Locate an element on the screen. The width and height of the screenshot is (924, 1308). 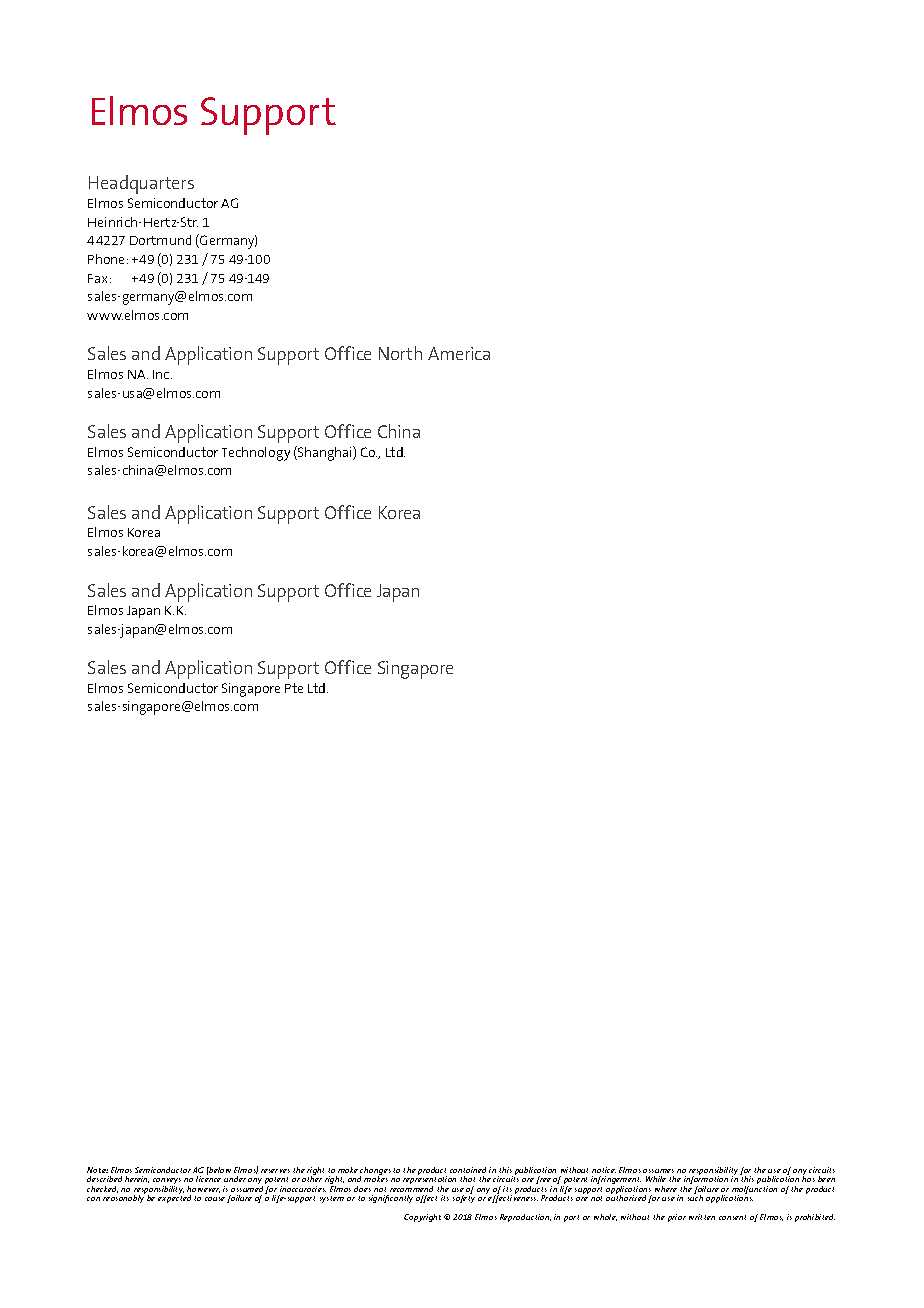
Pte is located at coordinates (294, 688).
